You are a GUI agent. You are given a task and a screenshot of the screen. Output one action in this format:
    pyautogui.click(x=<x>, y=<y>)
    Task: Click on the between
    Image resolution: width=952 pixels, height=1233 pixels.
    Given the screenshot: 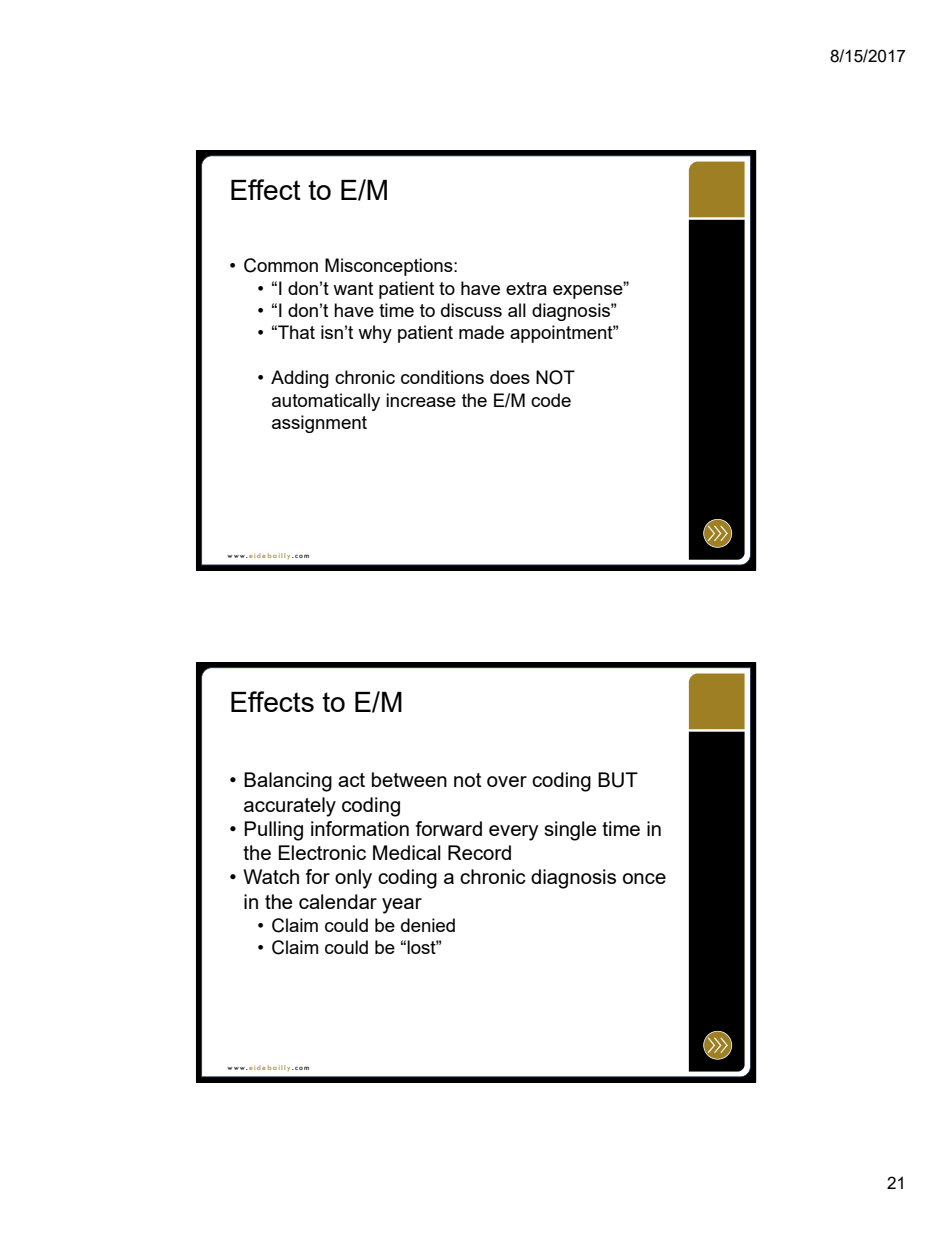 What is the action you would take?
    pyautogui.click(x=409, y=779)
